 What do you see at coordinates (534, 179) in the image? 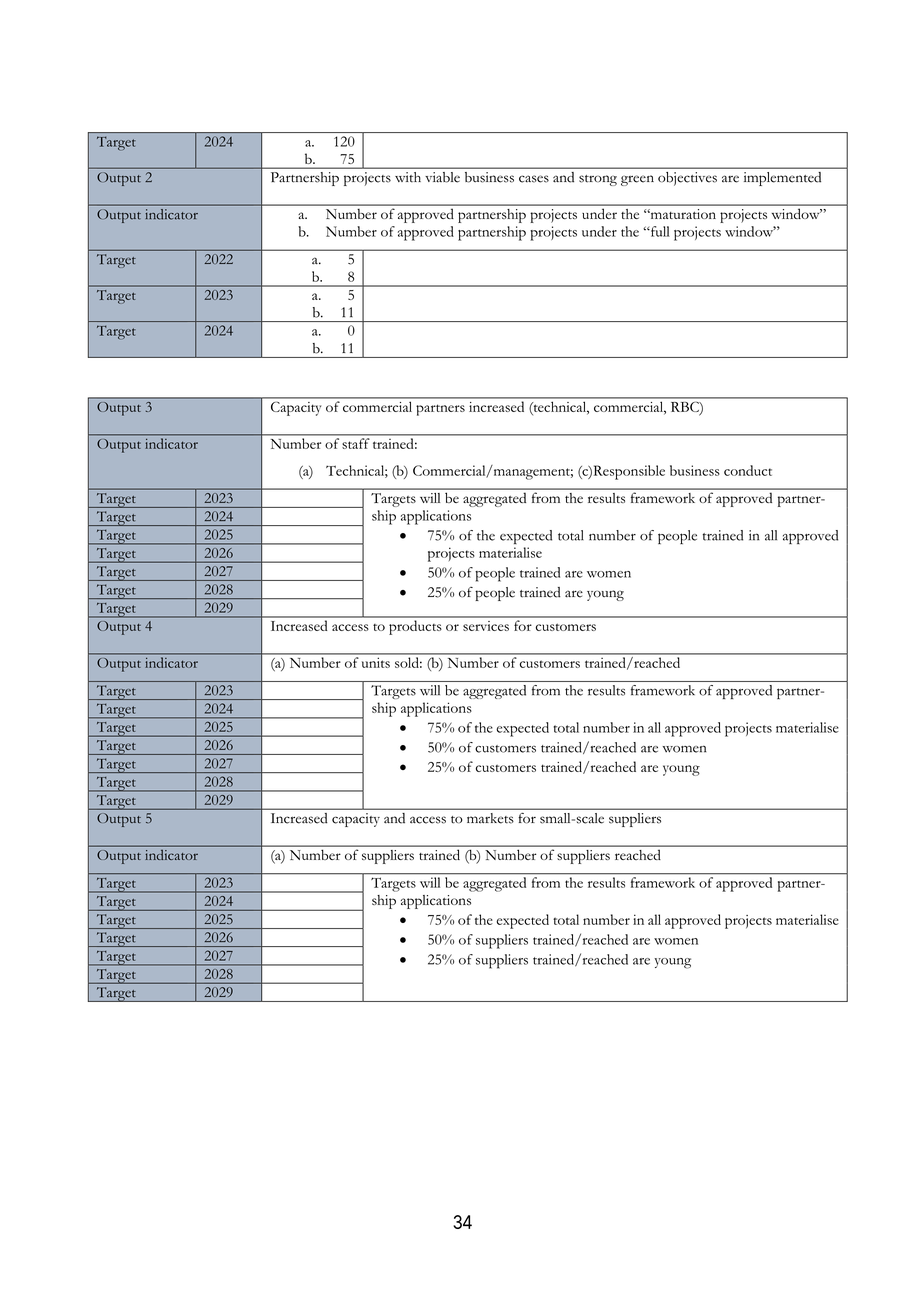
I see `cases` at bounding box center [534, 179].
